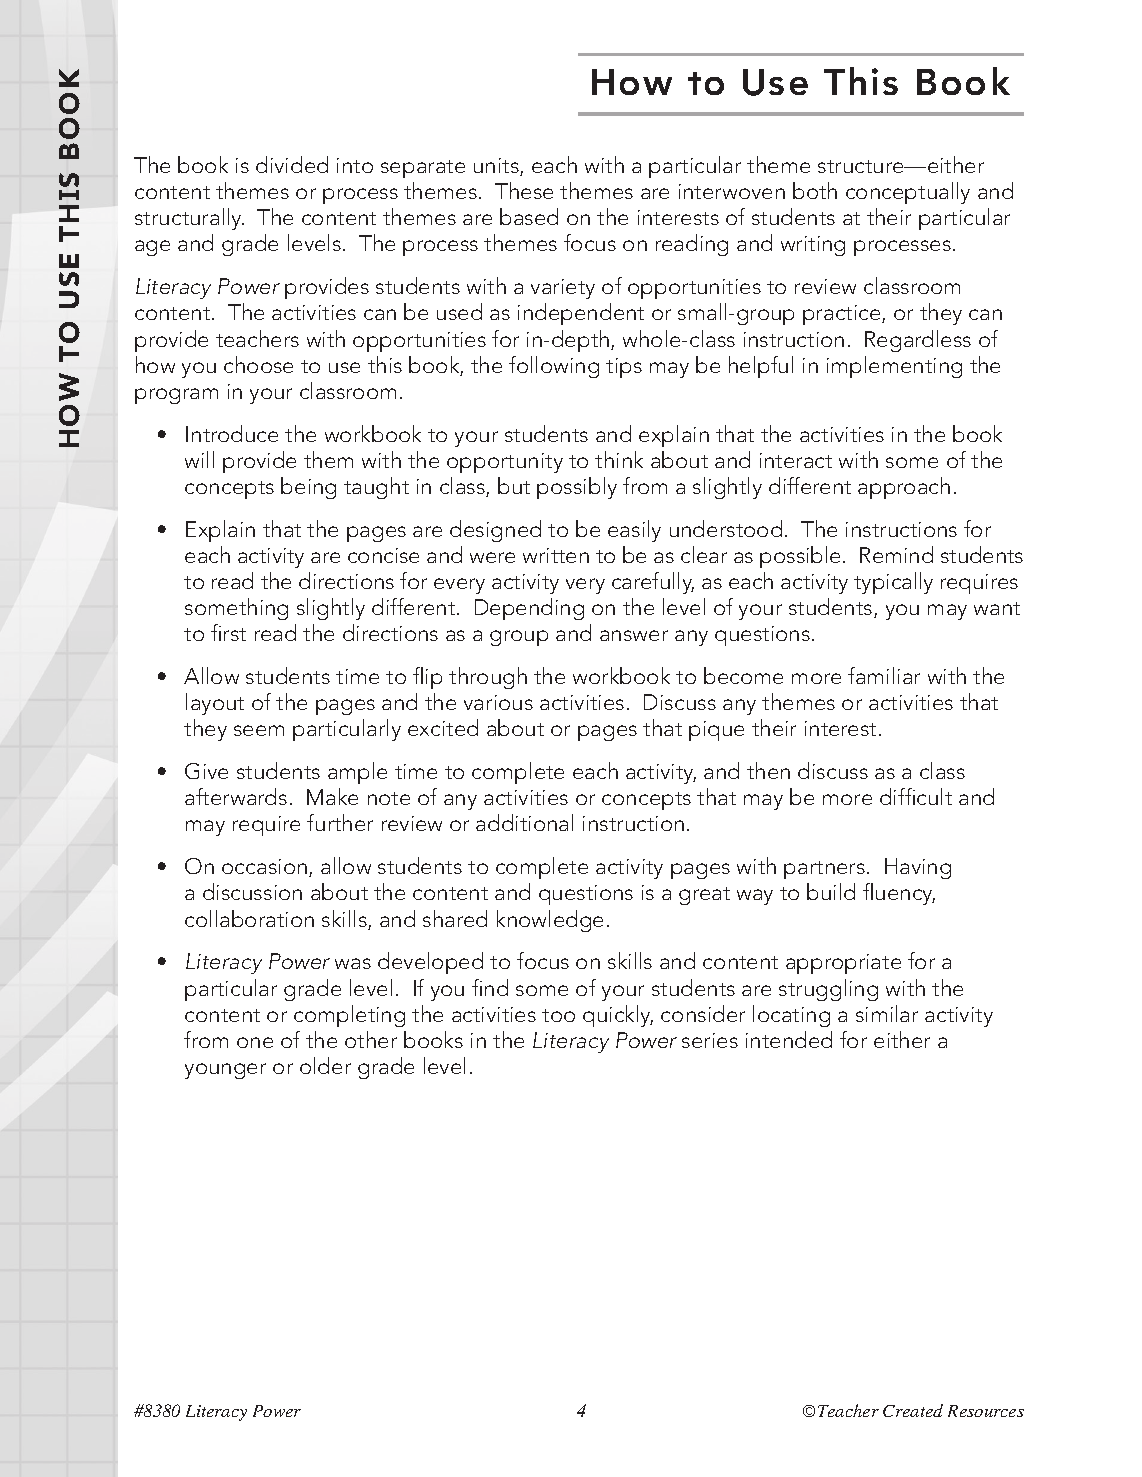  What do you see at coordinates (913, 1410) in the image?
I see `Created` at bounding box center [913, 1410].
